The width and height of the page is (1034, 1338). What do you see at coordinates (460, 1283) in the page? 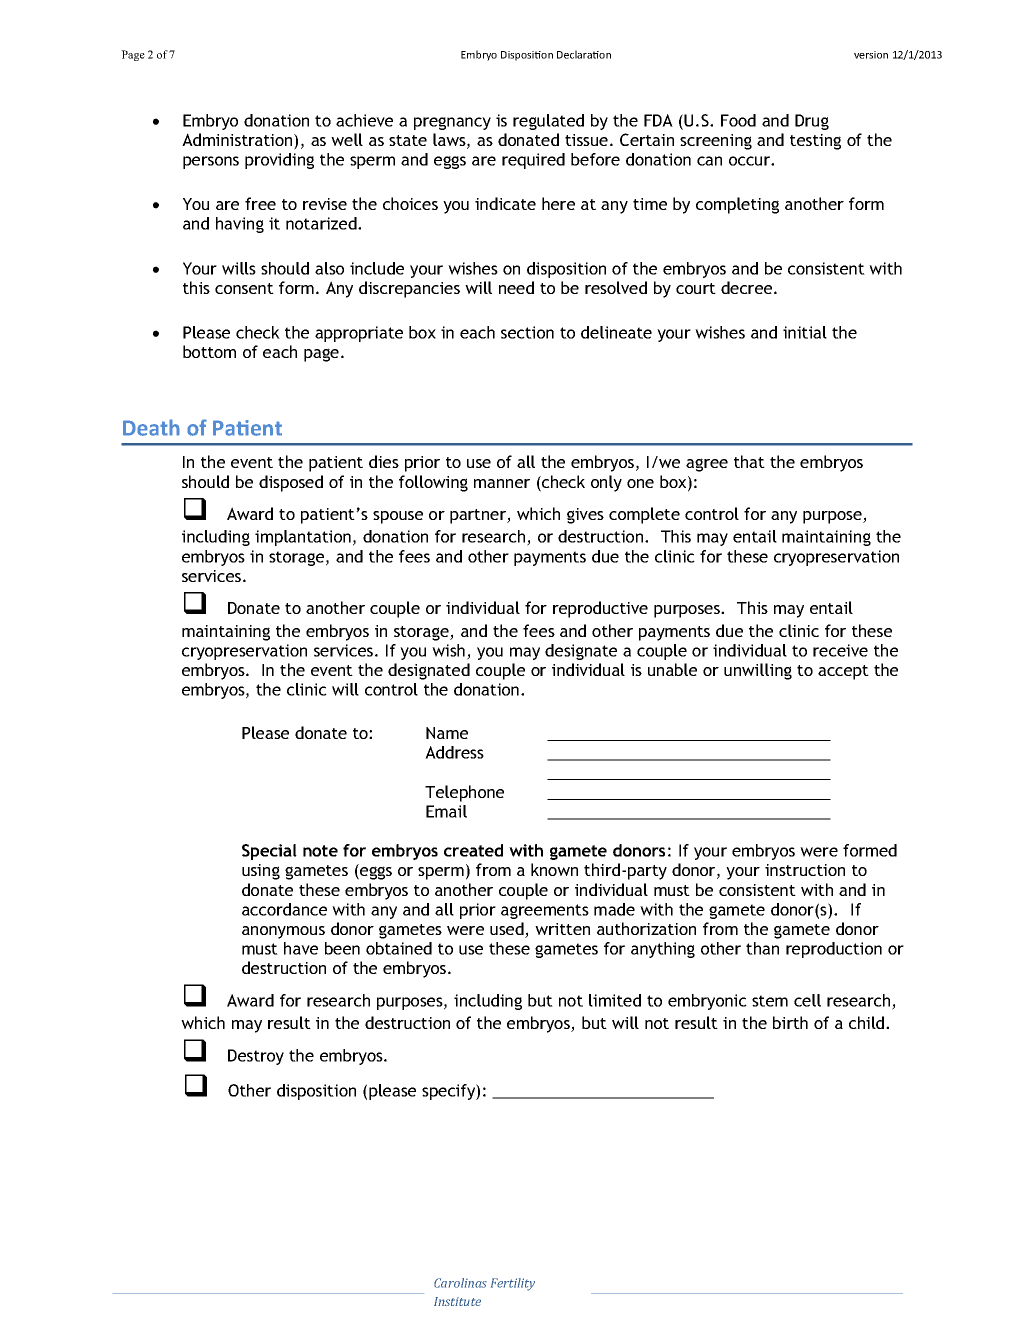
I see `Carolinas` at bounding box center [460, 1283].
